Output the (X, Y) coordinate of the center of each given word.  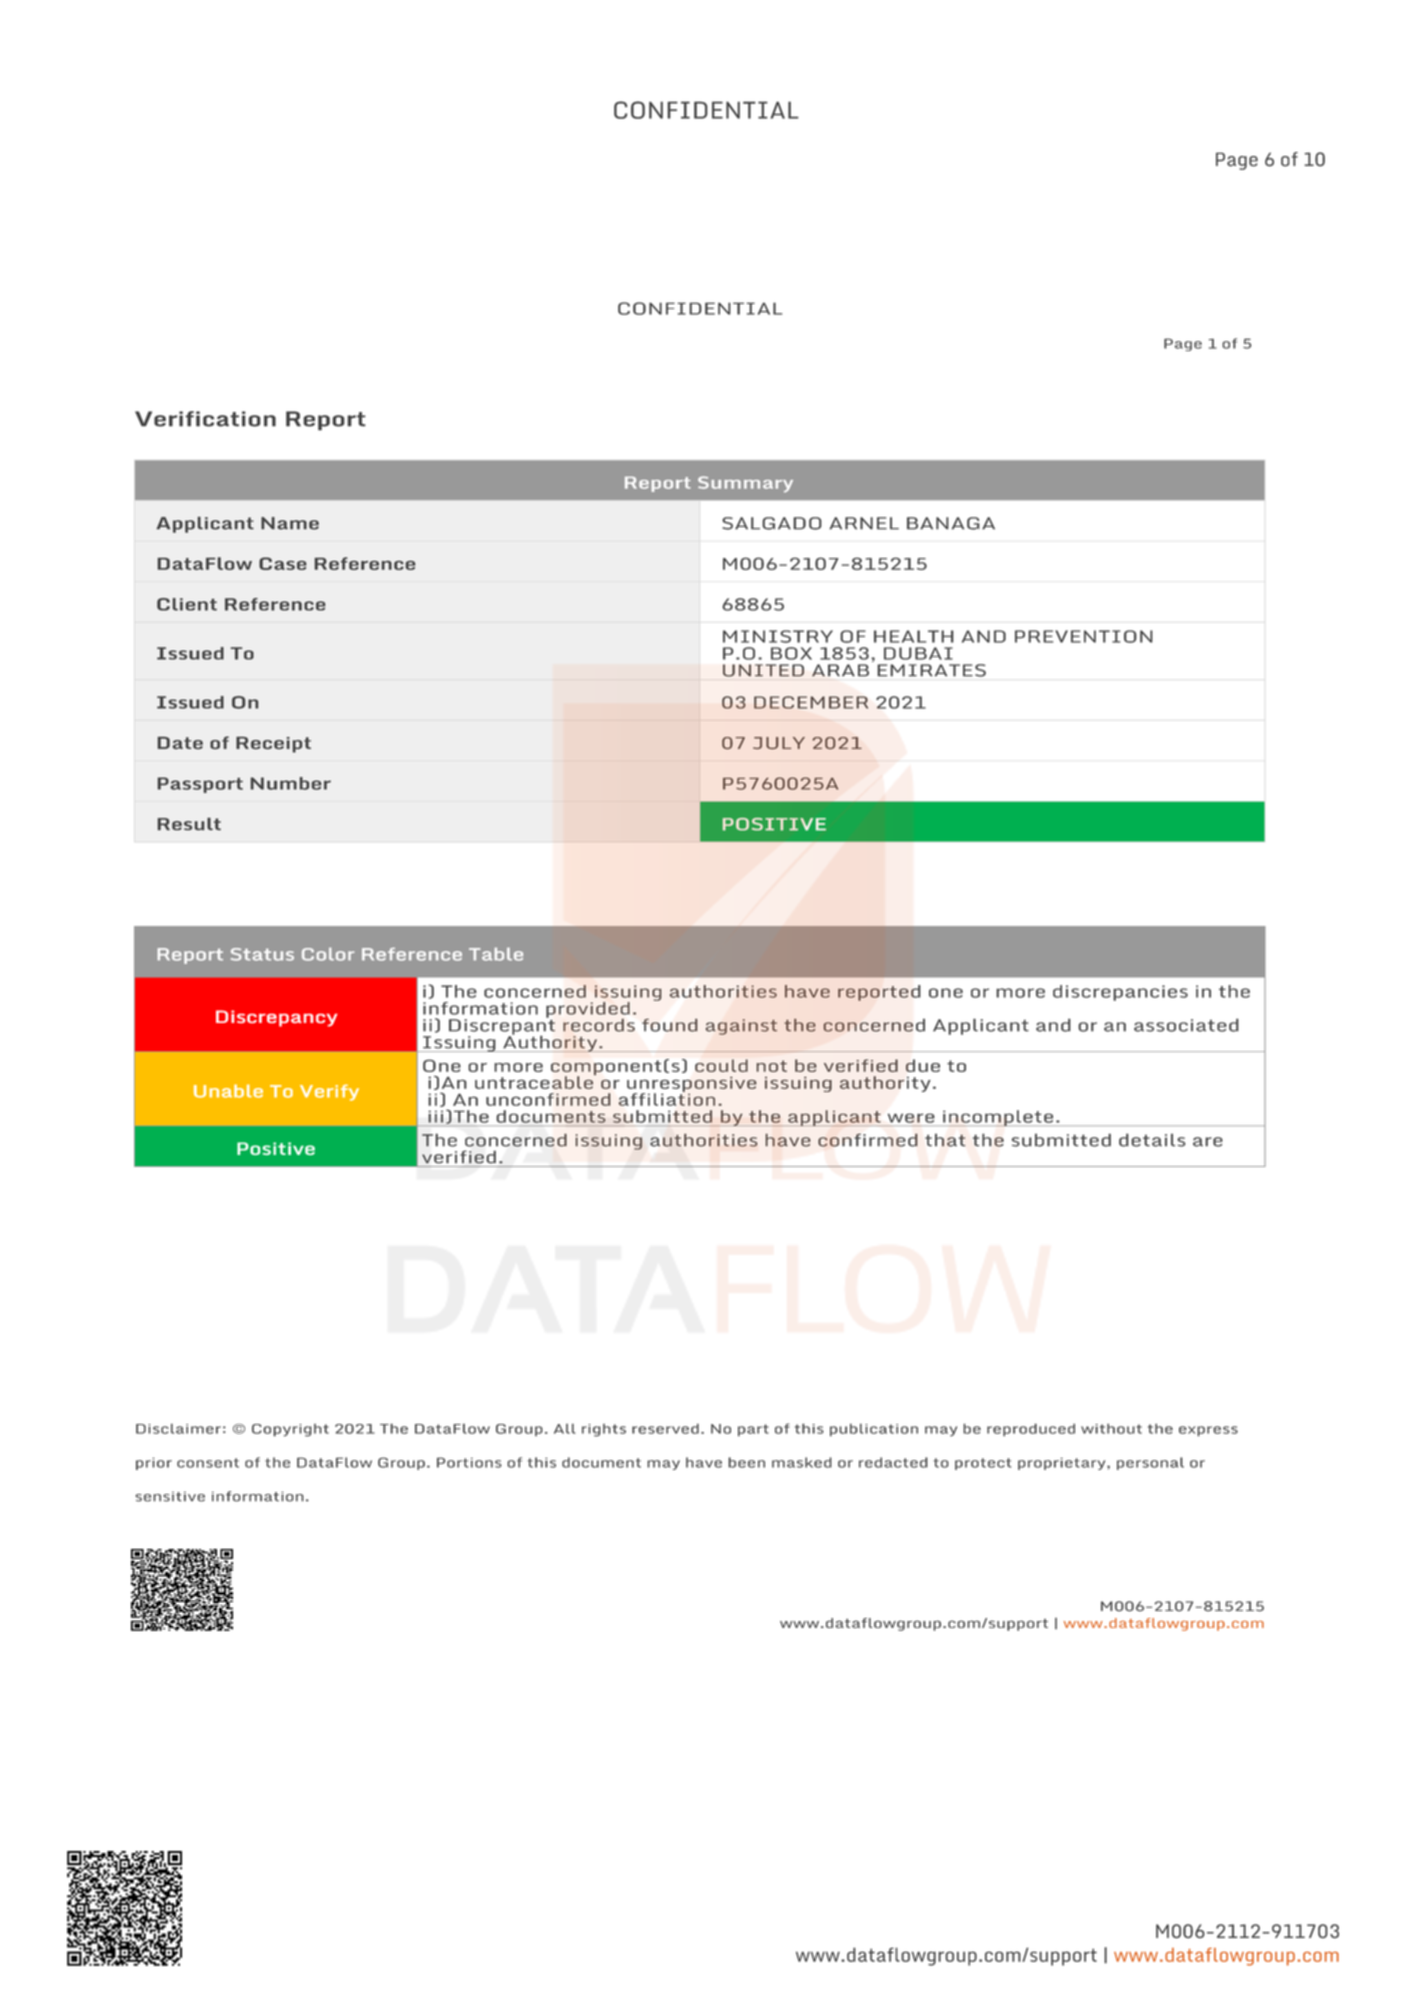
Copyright (290, 1430)
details (1152, 1140)
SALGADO (771, 523)
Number (291, 783)
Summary (745, 484)
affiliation (667, 1098)
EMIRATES (932, 670)
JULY (779, 743)
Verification (205, 419)
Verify (329, 1092)
